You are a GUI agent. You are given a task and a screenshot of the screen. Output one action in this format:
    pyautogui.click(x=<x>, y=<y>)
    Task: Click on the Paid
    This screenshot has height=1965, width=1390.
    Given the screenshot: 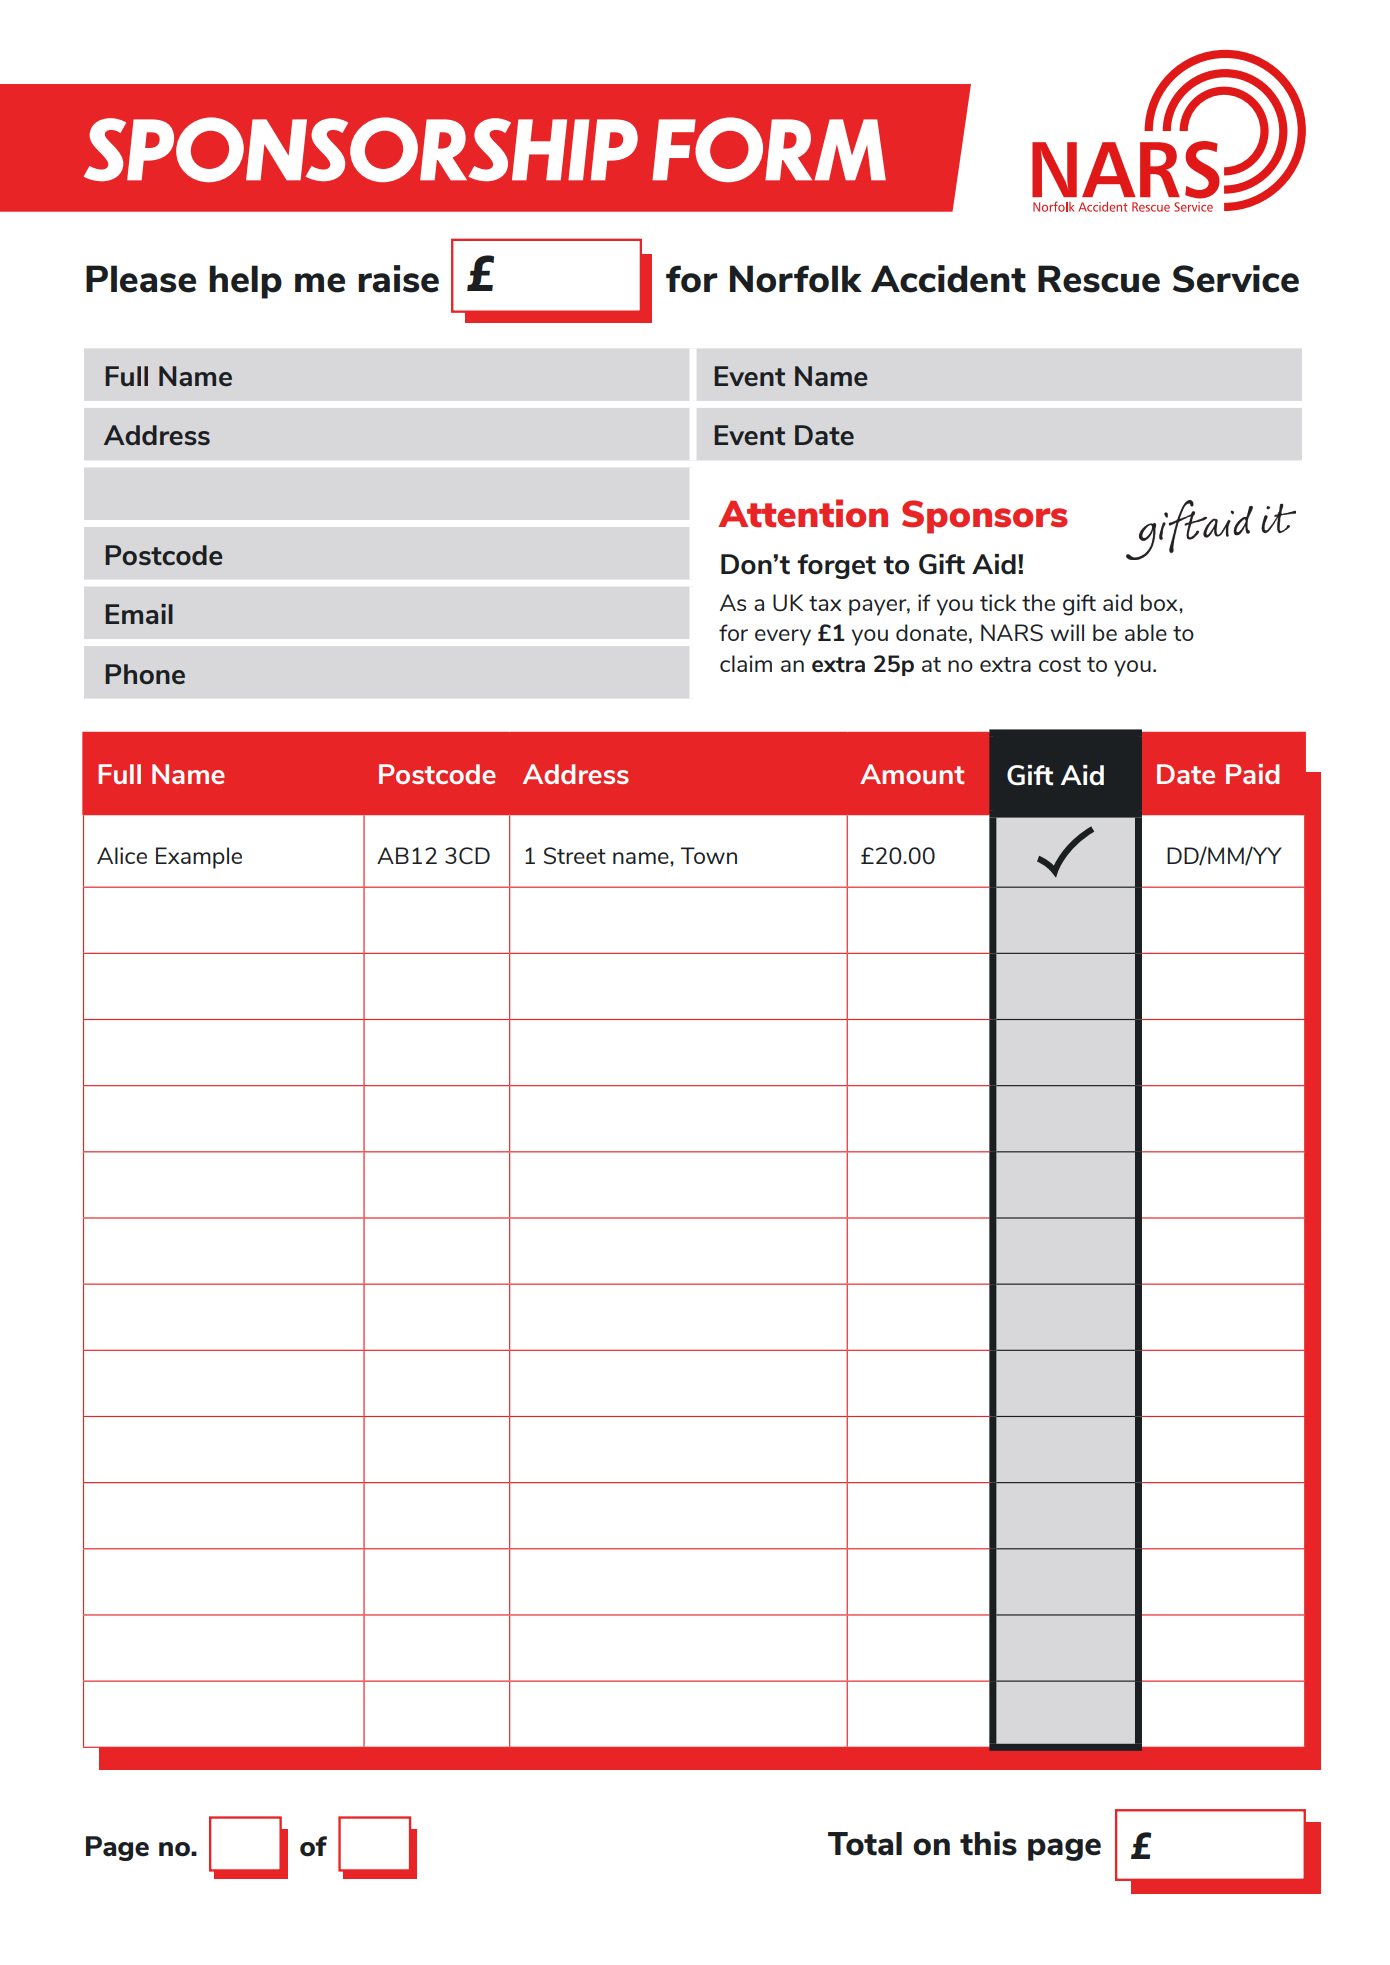 What is the action you would take?
    pyautogui.click(x=1252, y=774)
